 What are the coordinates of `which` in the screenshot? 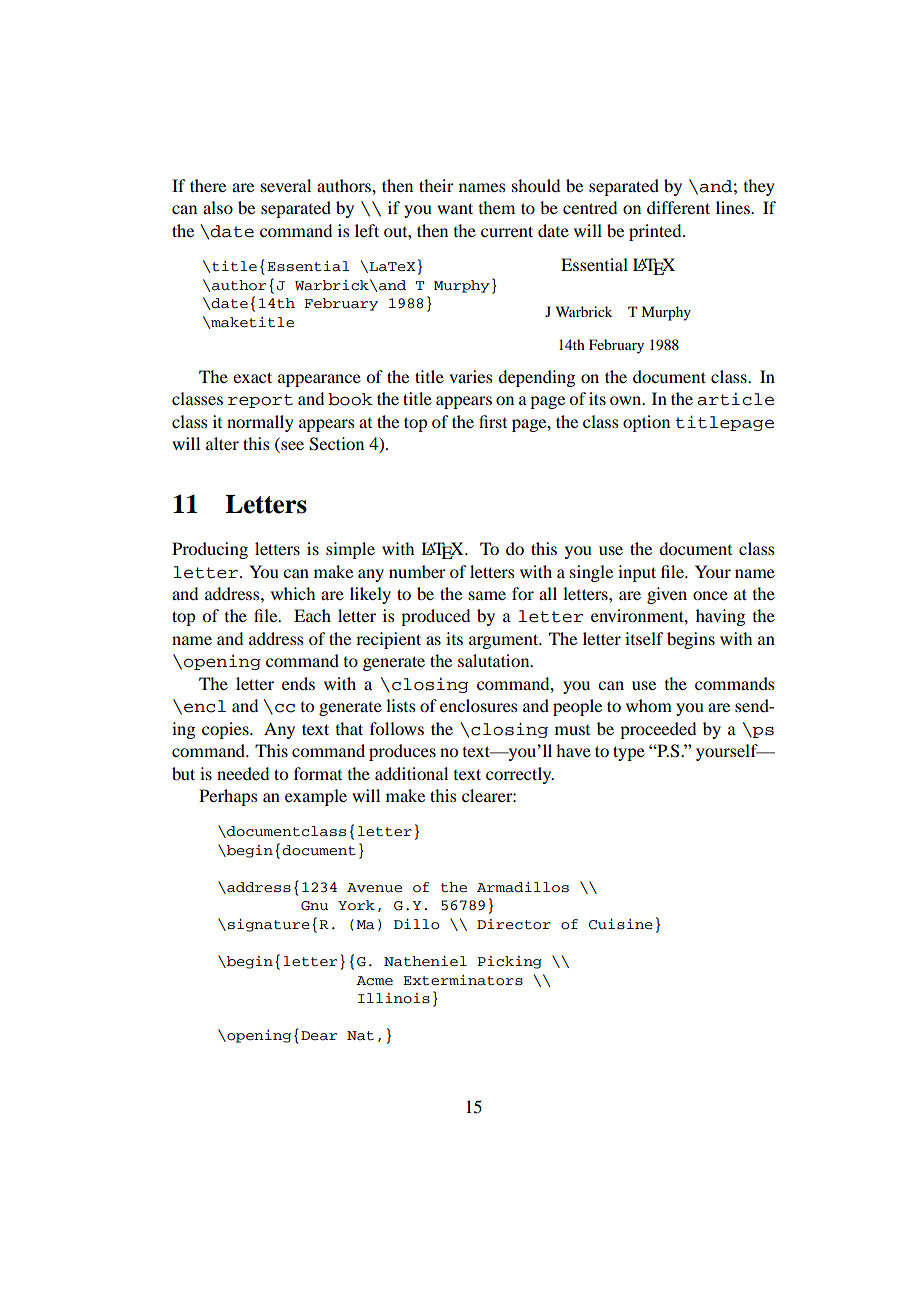 It's located at (293, 593).
